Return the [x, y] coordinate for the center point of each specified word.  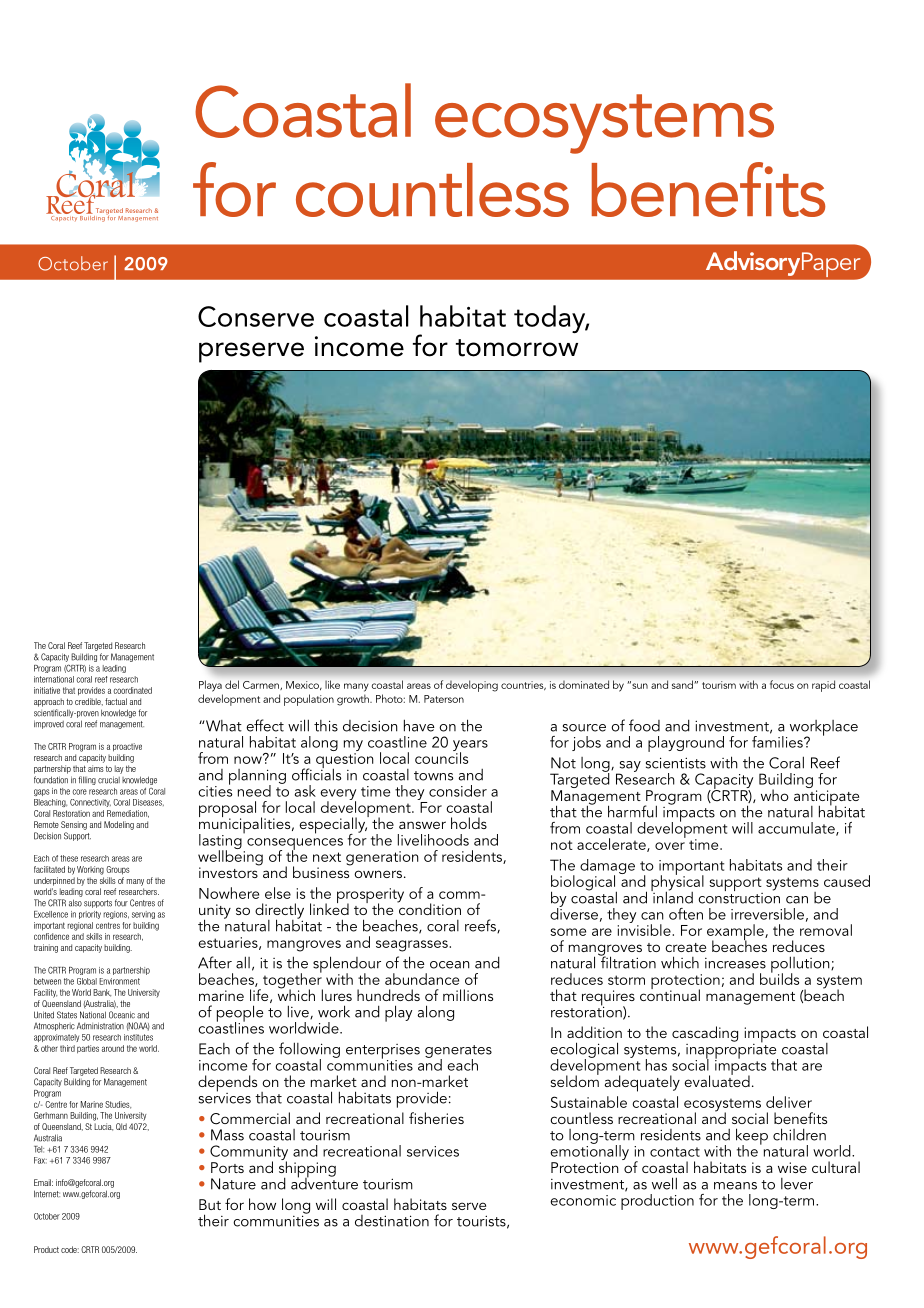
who [775, 795]
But [210, 1204]
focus [782, 684]
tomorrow [517, 348]
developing [472, 686]
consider [458, 791]
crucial [109, 780]
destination [392, 1221]
